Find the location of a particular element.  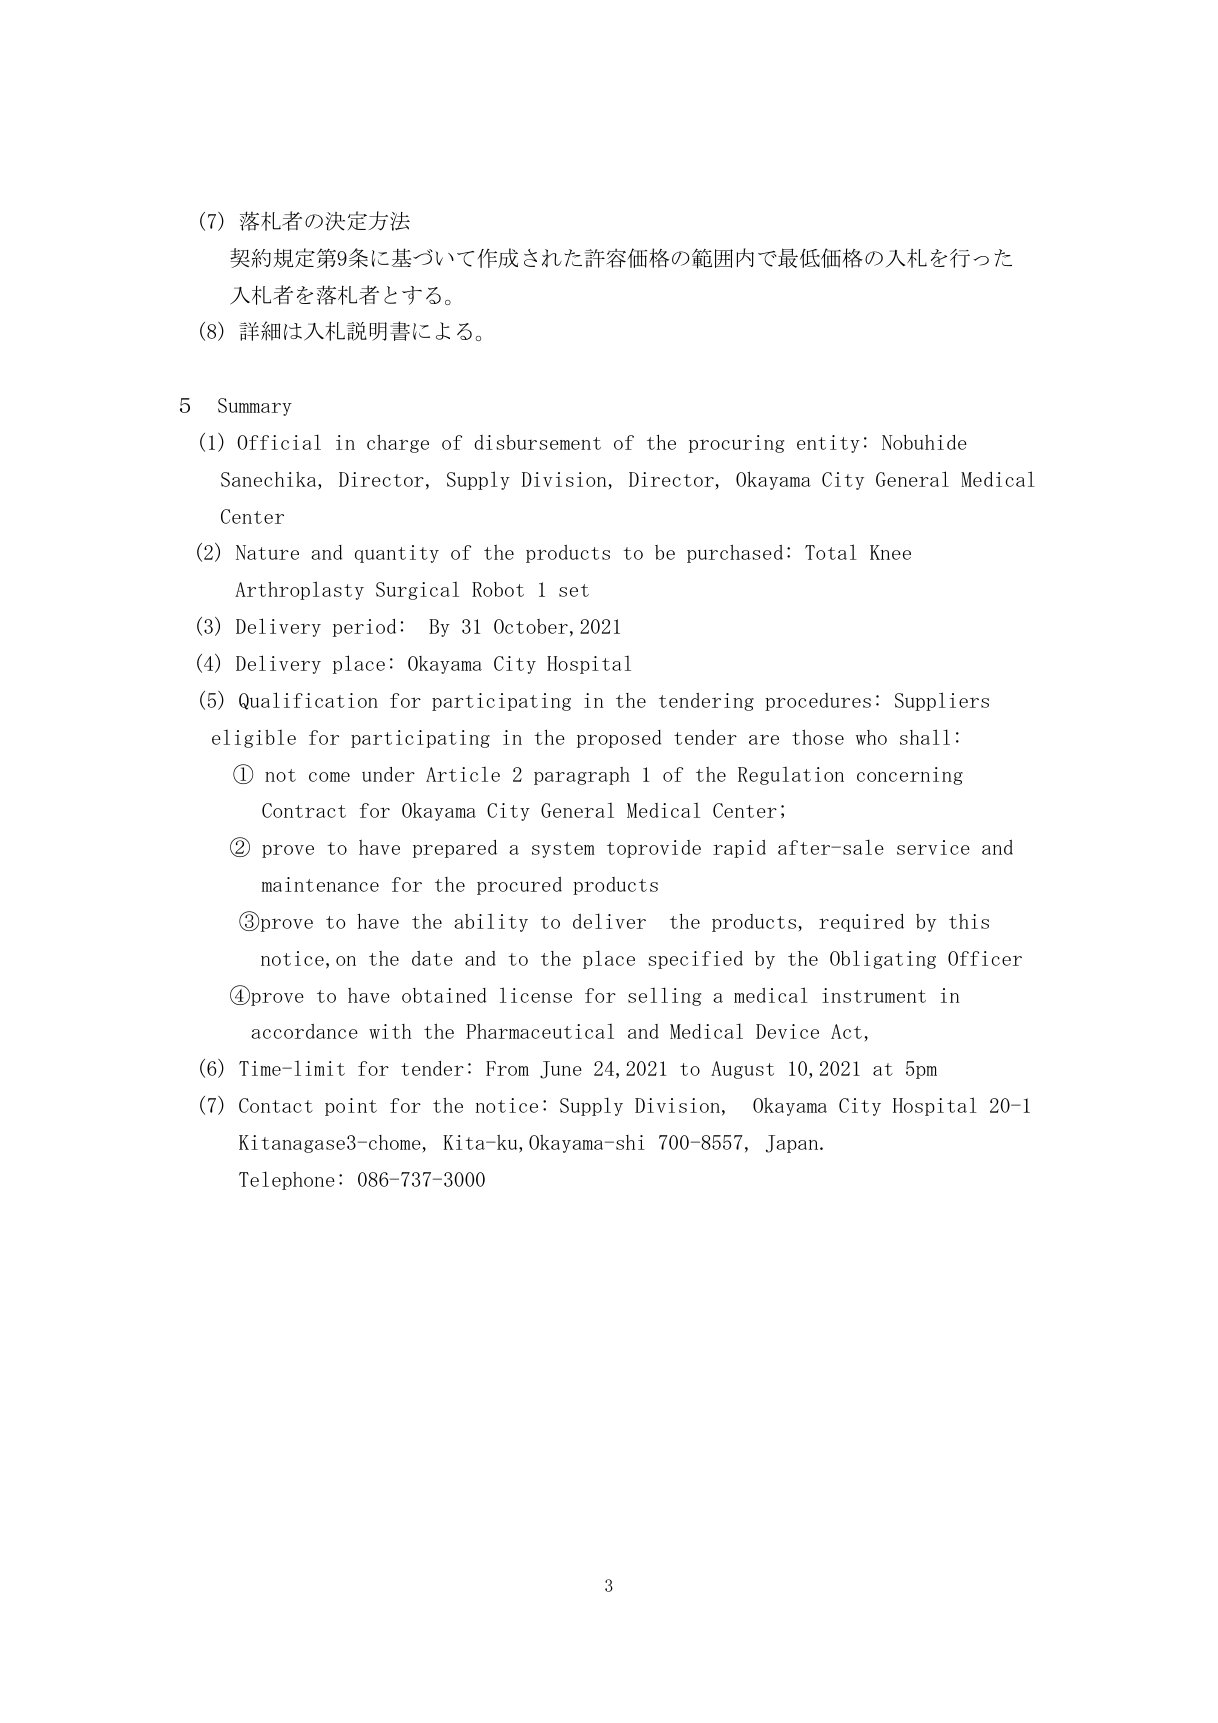

charge is located at coordinates (398, 443).
